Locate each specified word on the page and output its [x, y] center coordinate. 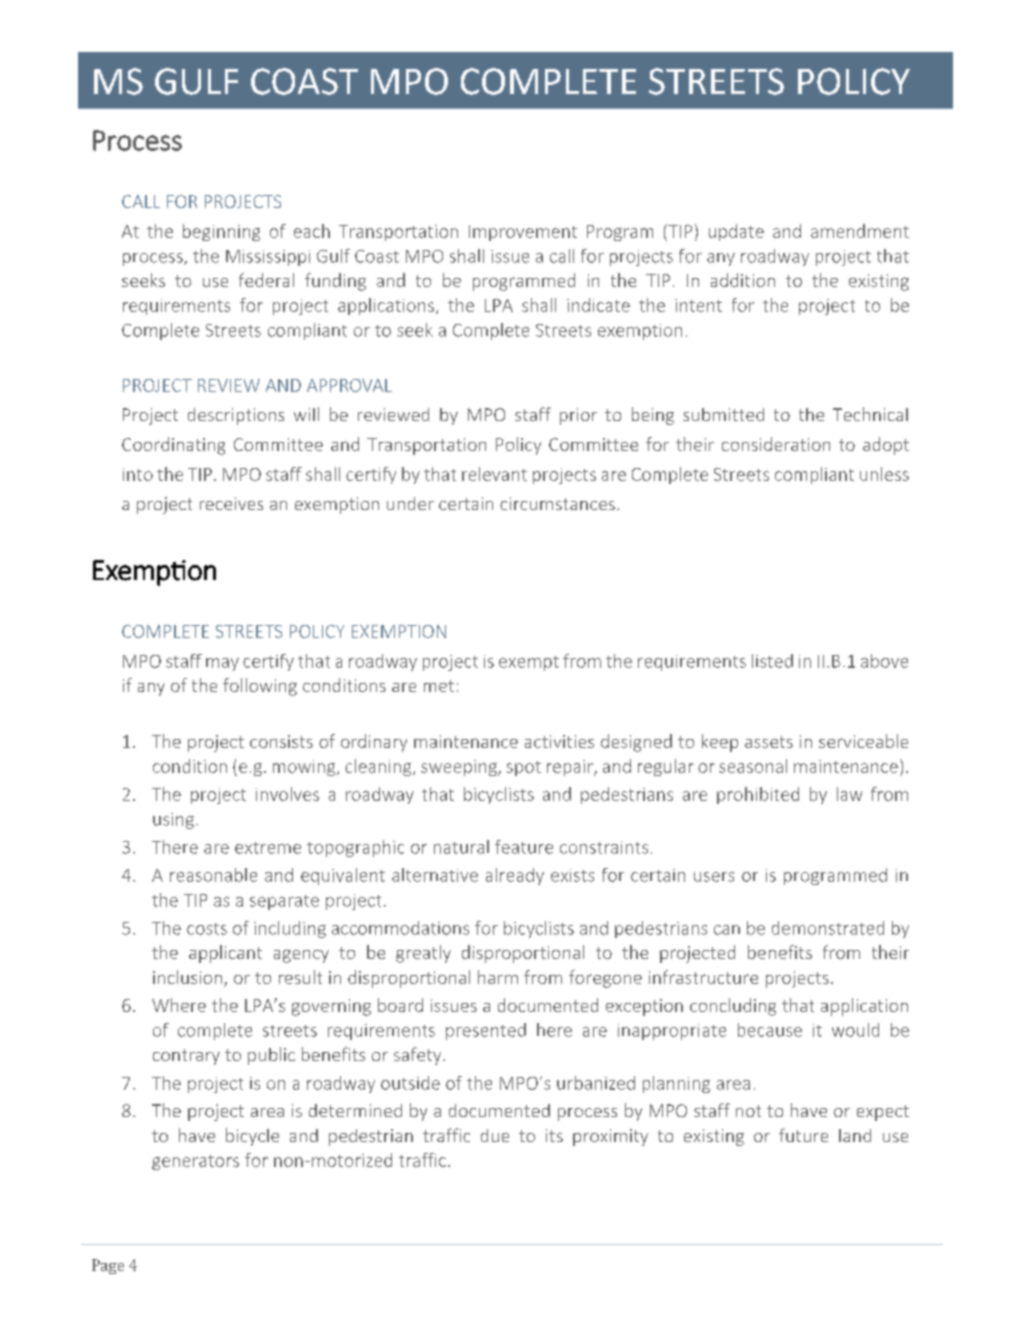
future [803, 1135]
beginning [221, 232]
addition [743, 280]
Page [108, 1266]
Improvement [523, 233]
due [495, 1135]
